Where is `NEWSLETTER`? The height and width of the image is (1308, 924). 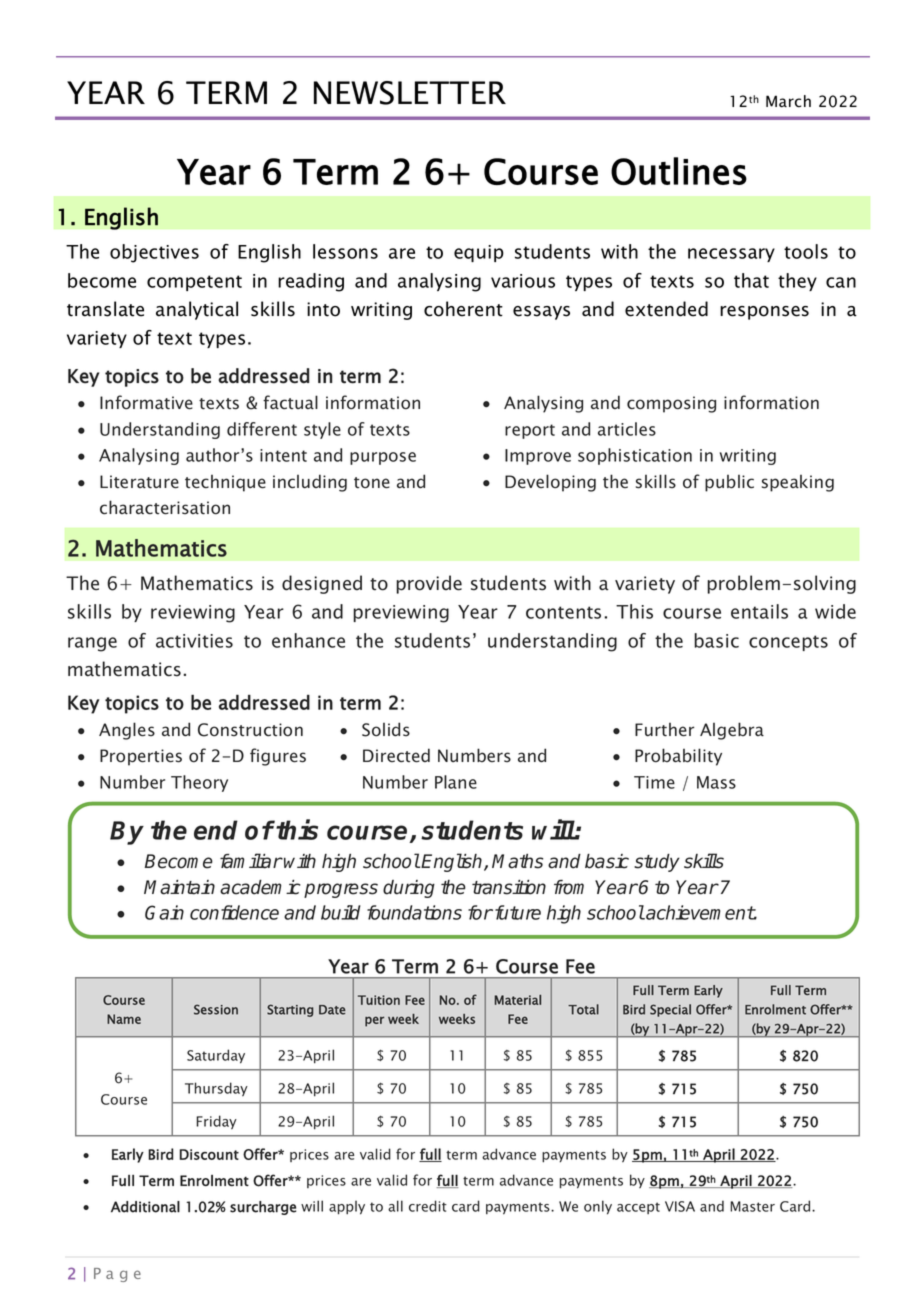 NEWSLETTER is located at coordinates (410, 93).
